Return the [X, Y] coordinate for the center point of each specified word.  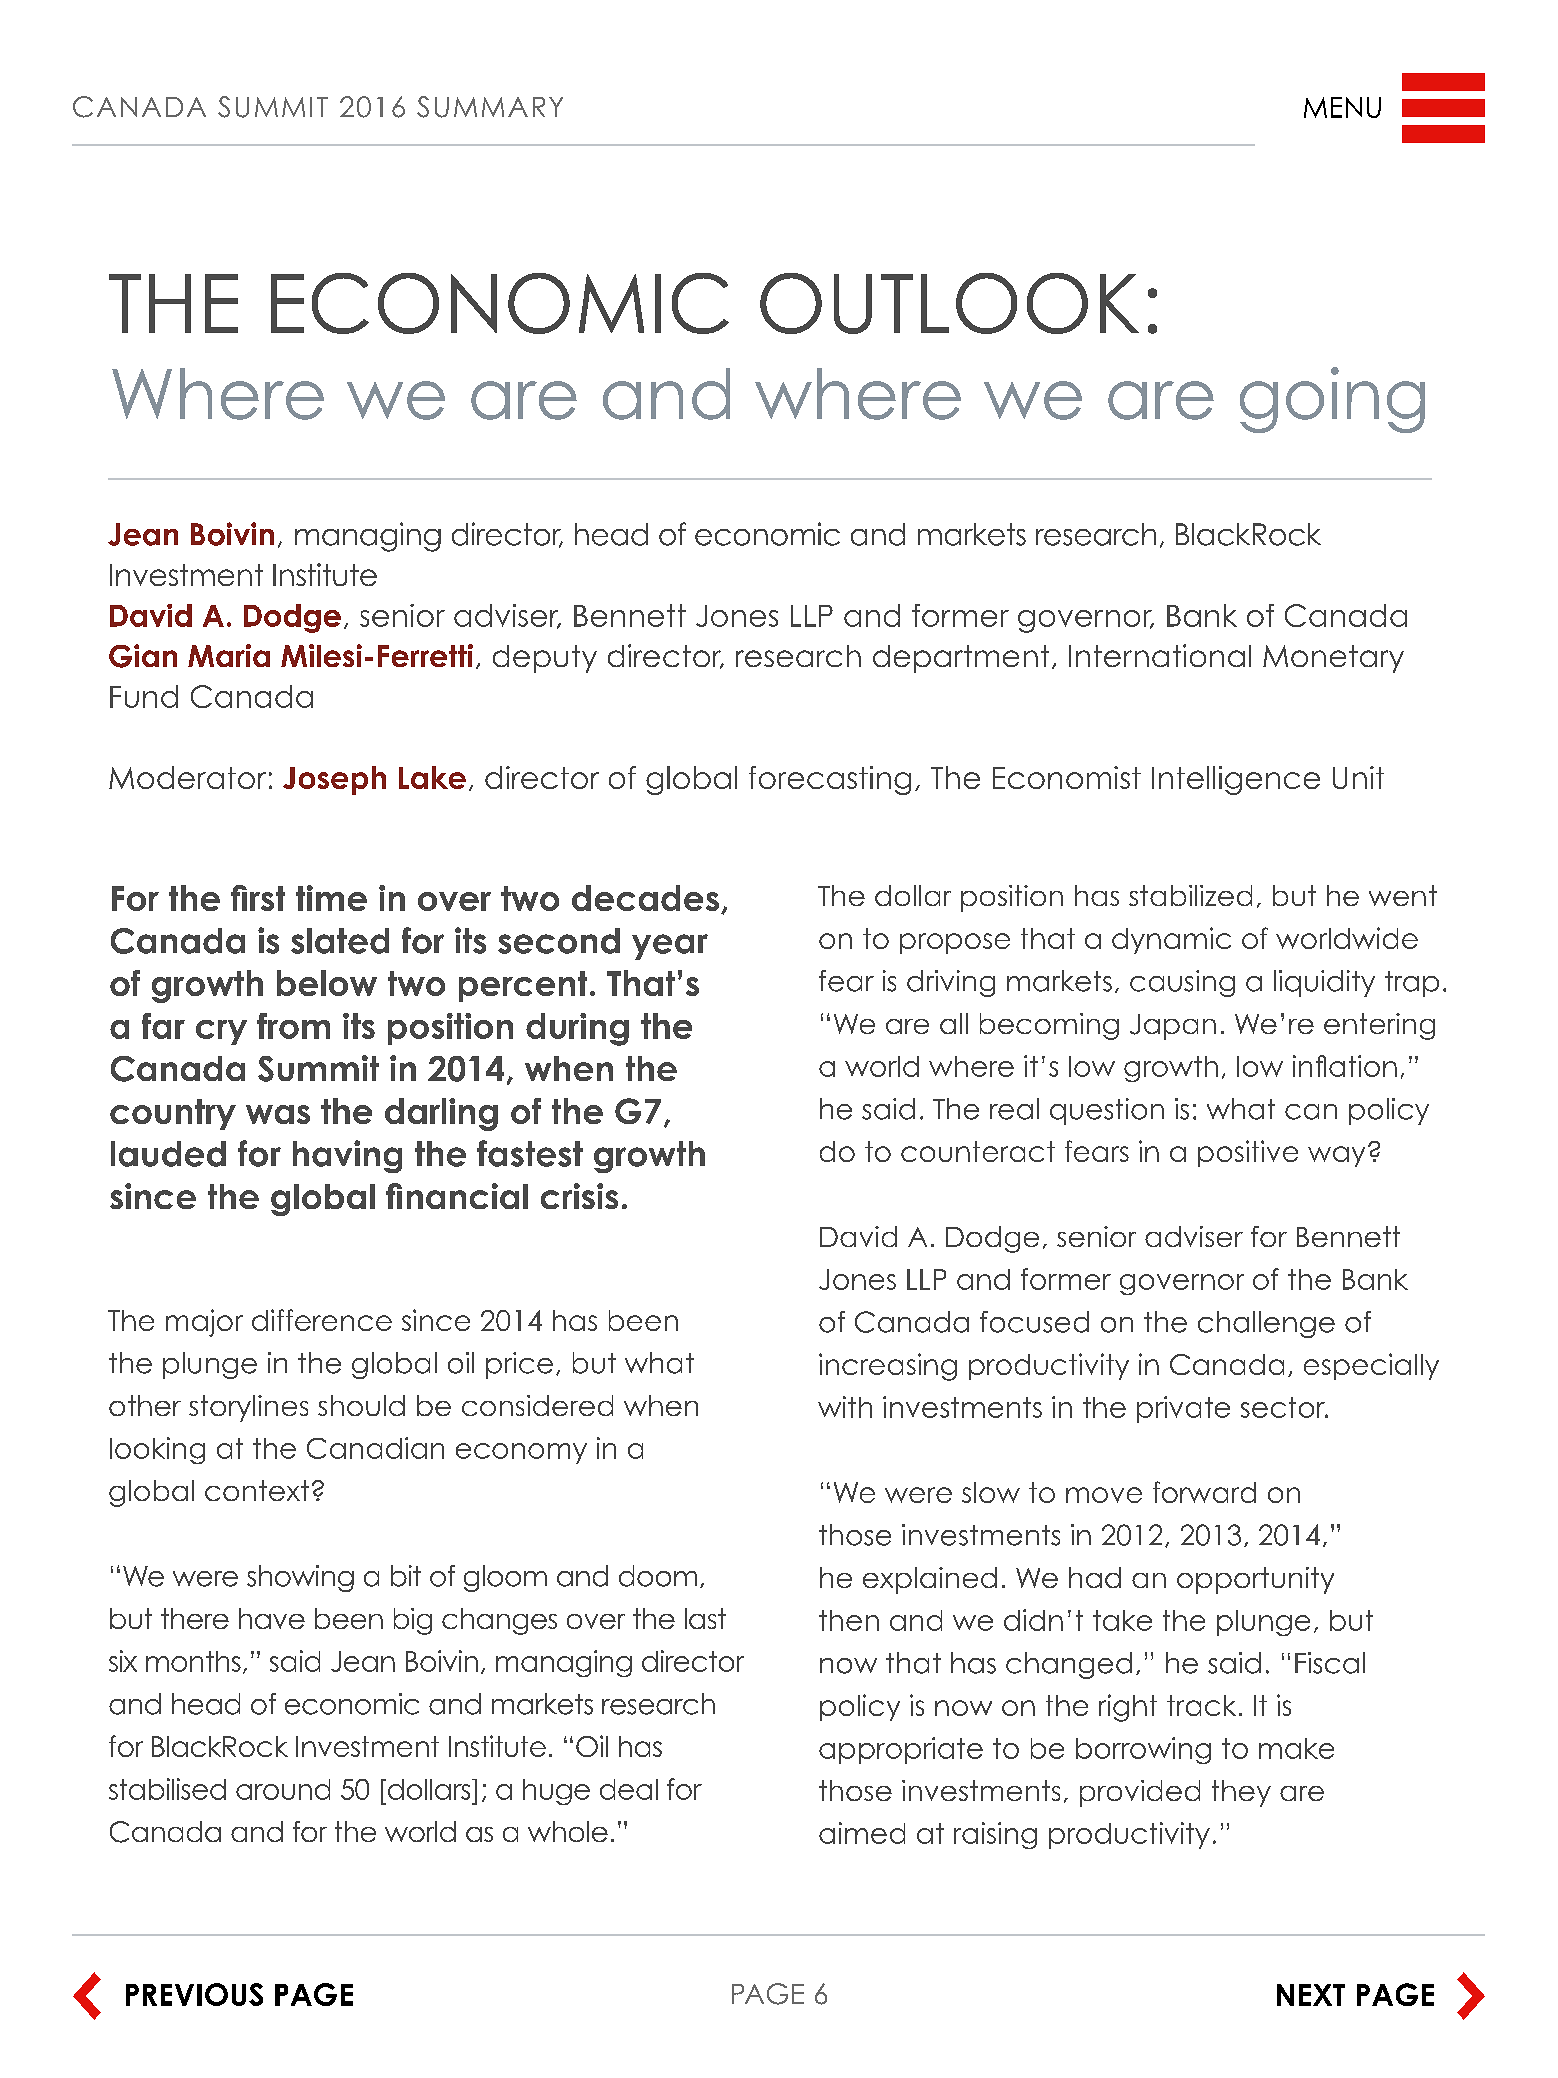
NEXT [1311, 1995]
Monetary [1333, 659]
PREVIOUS [194, 1994]
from [293, 1026]
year [670, 947]
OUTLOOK [949, 303]
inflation [1345, 1066]
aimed [862, 1833]
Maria [229, 655]
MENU [1342, 107]
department [961, 659]
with [845, 1407]
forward [1204, 1492]
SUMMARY [490, 107]
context [257, 1490]
